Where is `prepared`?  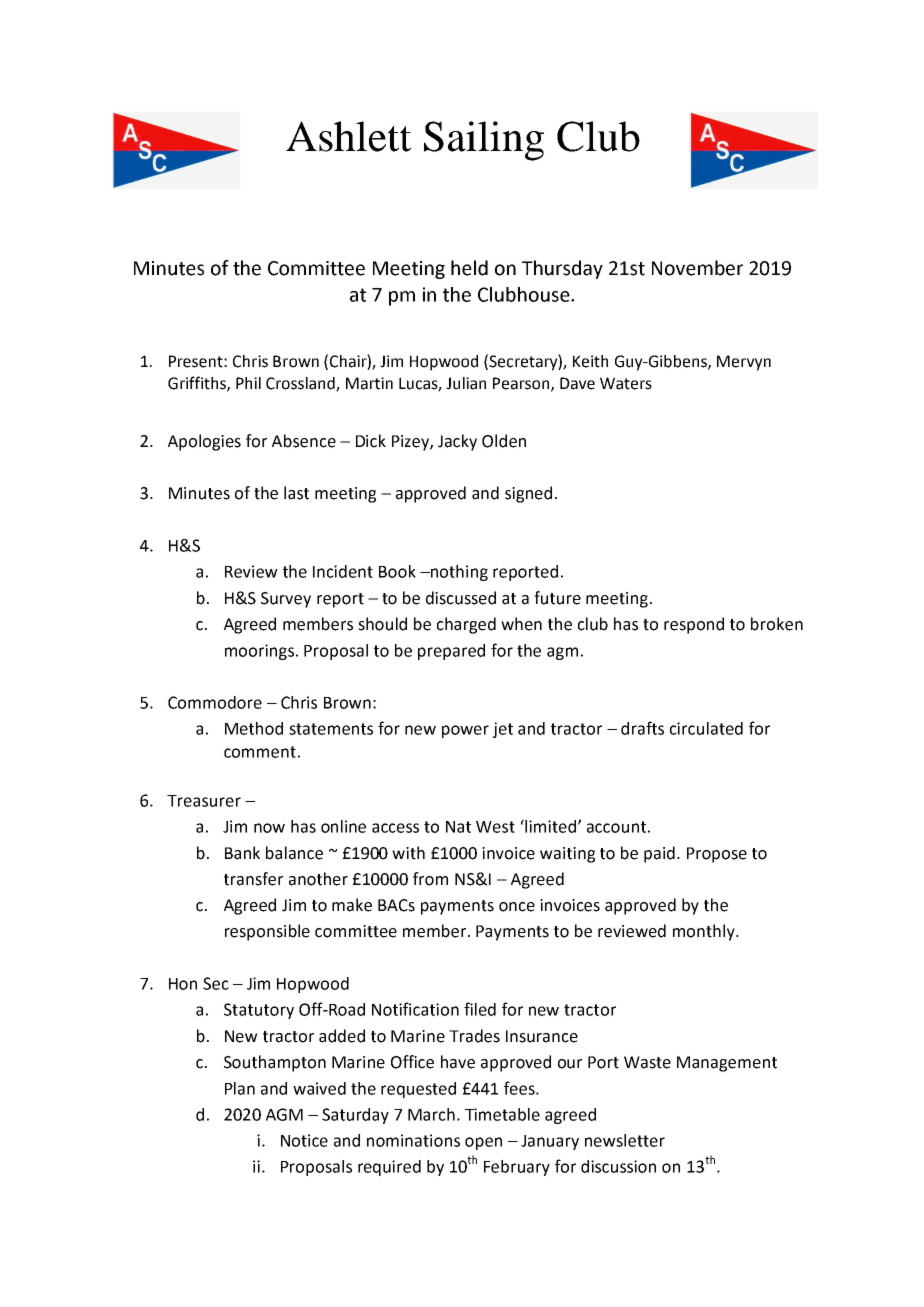
prepared is located at coordinates (451, 652).
